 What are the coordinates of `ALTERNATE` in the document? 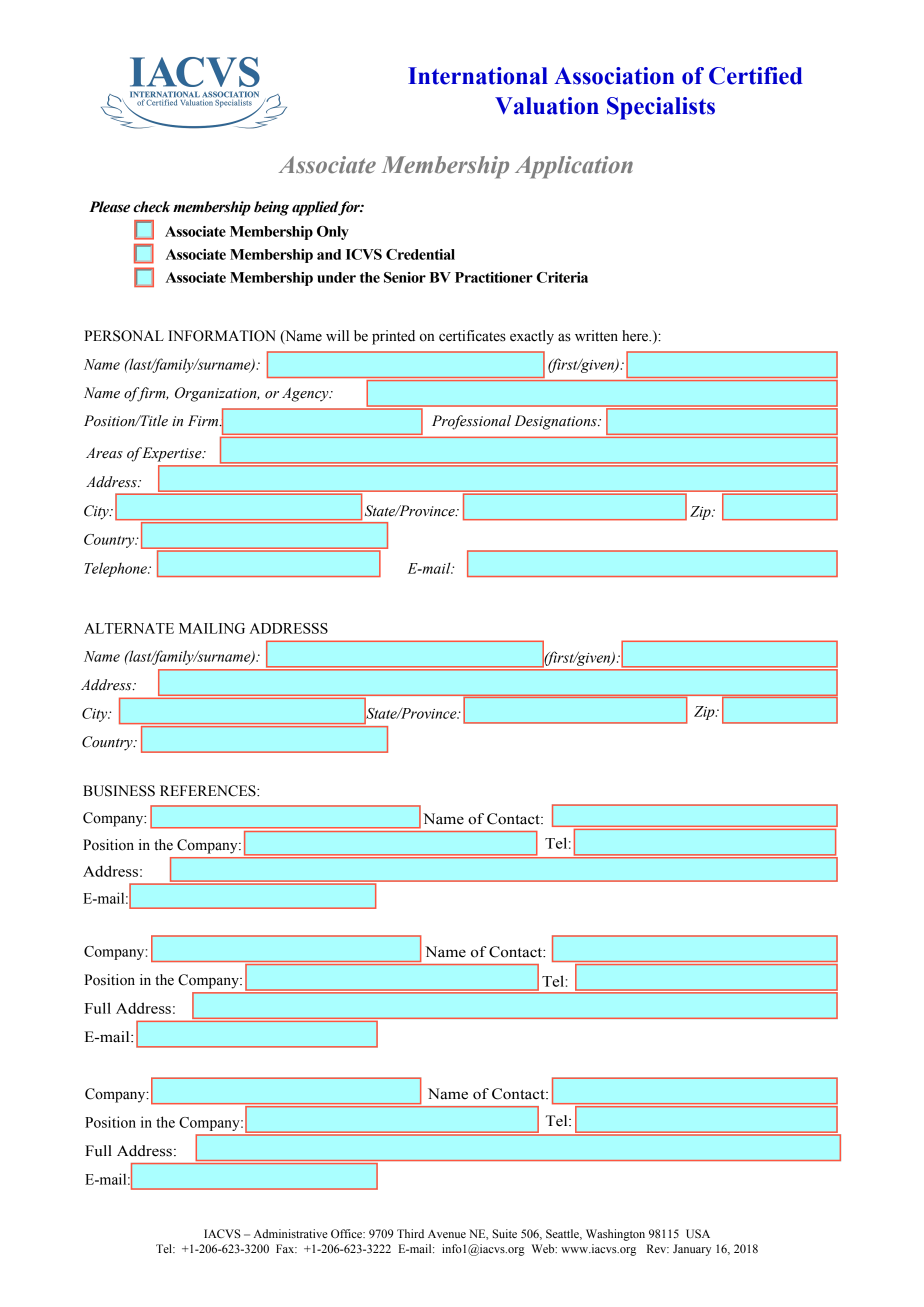 It's located at (129, 628).
